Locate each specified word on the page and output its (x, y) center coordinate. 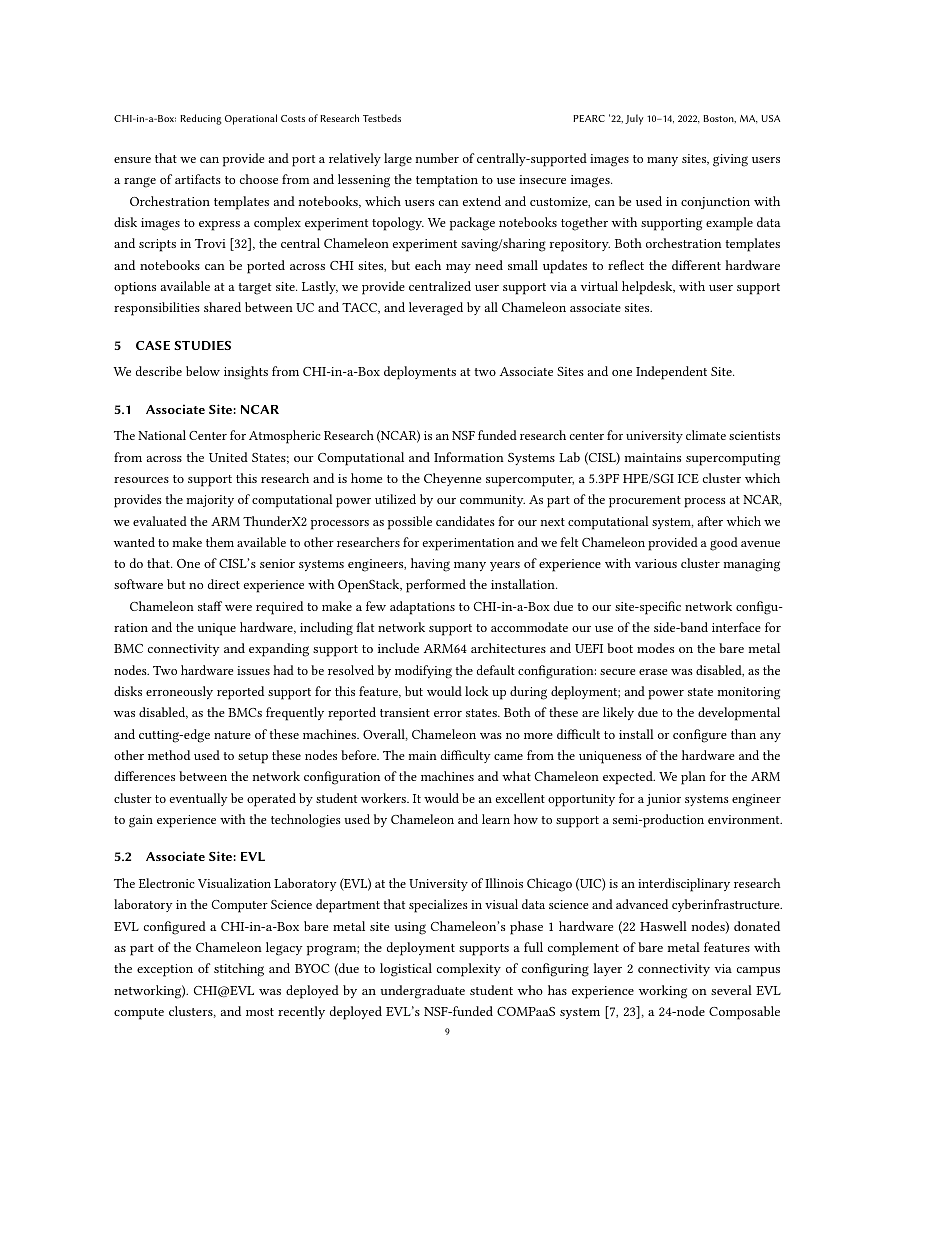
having (430, 565)
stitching (239, 970)
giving (730, 160)
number (437, 158)
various (656, 563)
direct (224, 584)
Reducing (201, 119)
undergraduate (422, 992)
